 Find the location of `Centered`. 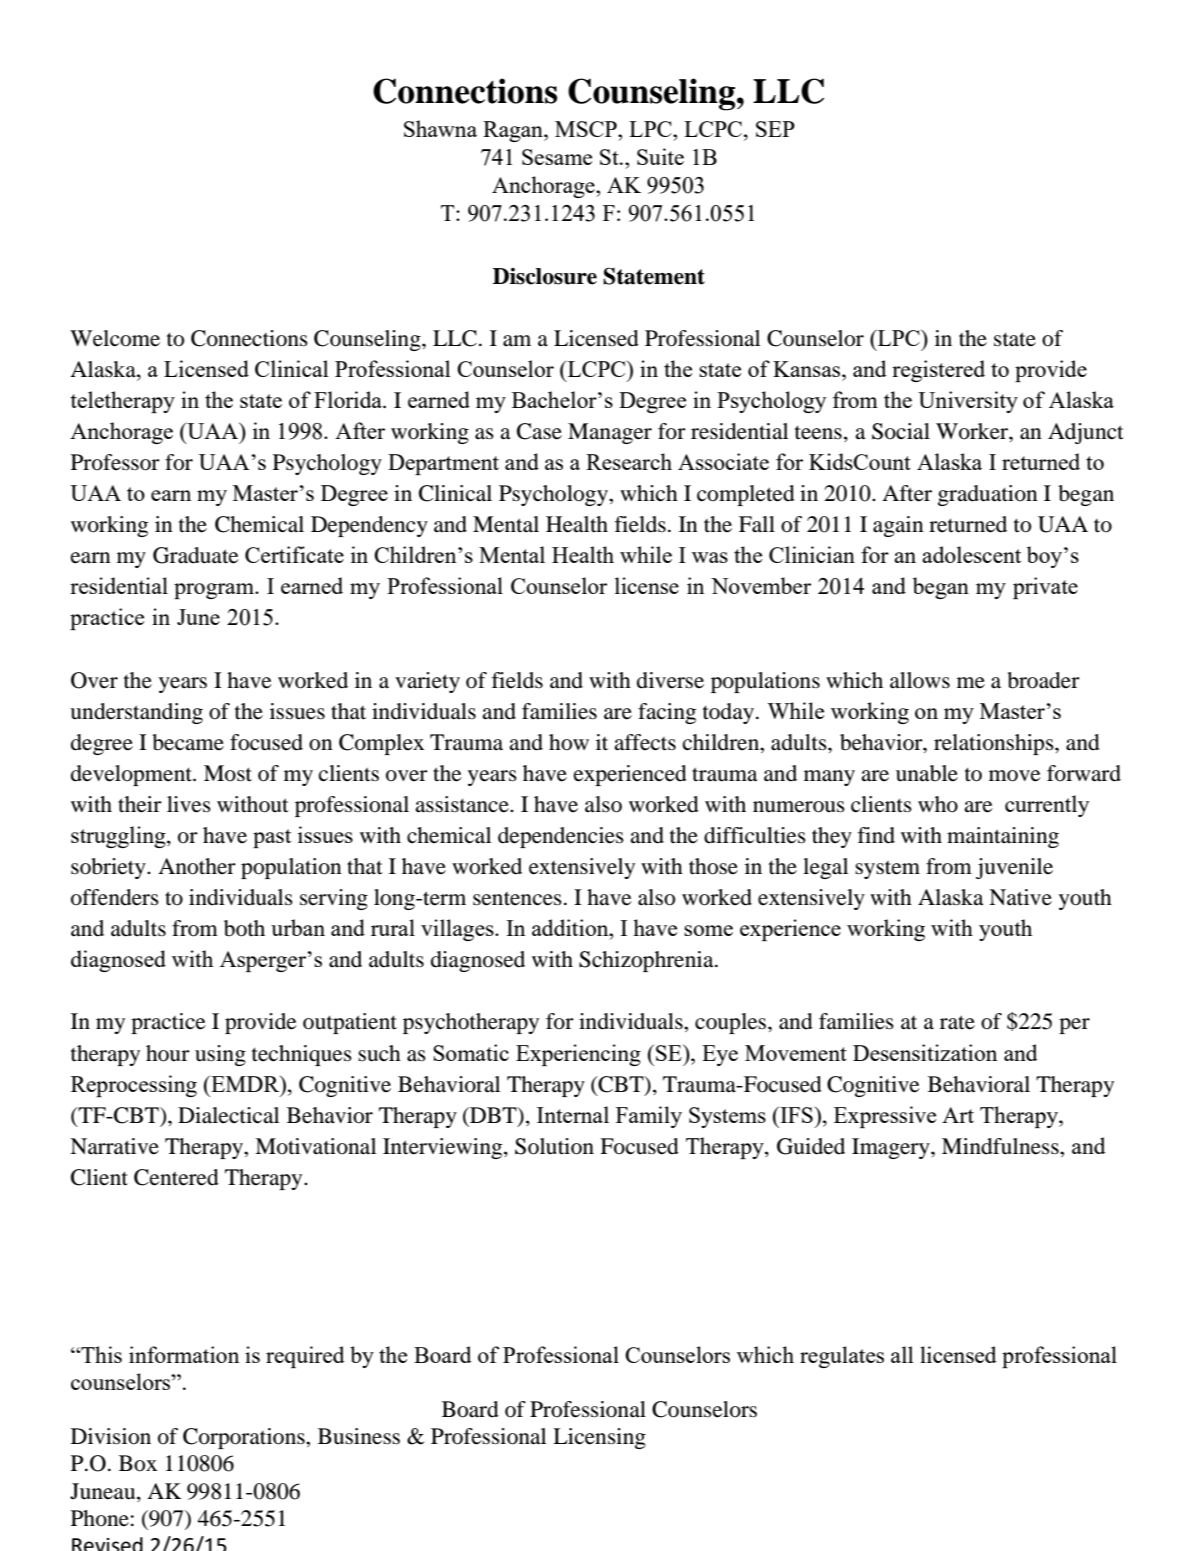

Centered is located at coordinates (176, 1177).
